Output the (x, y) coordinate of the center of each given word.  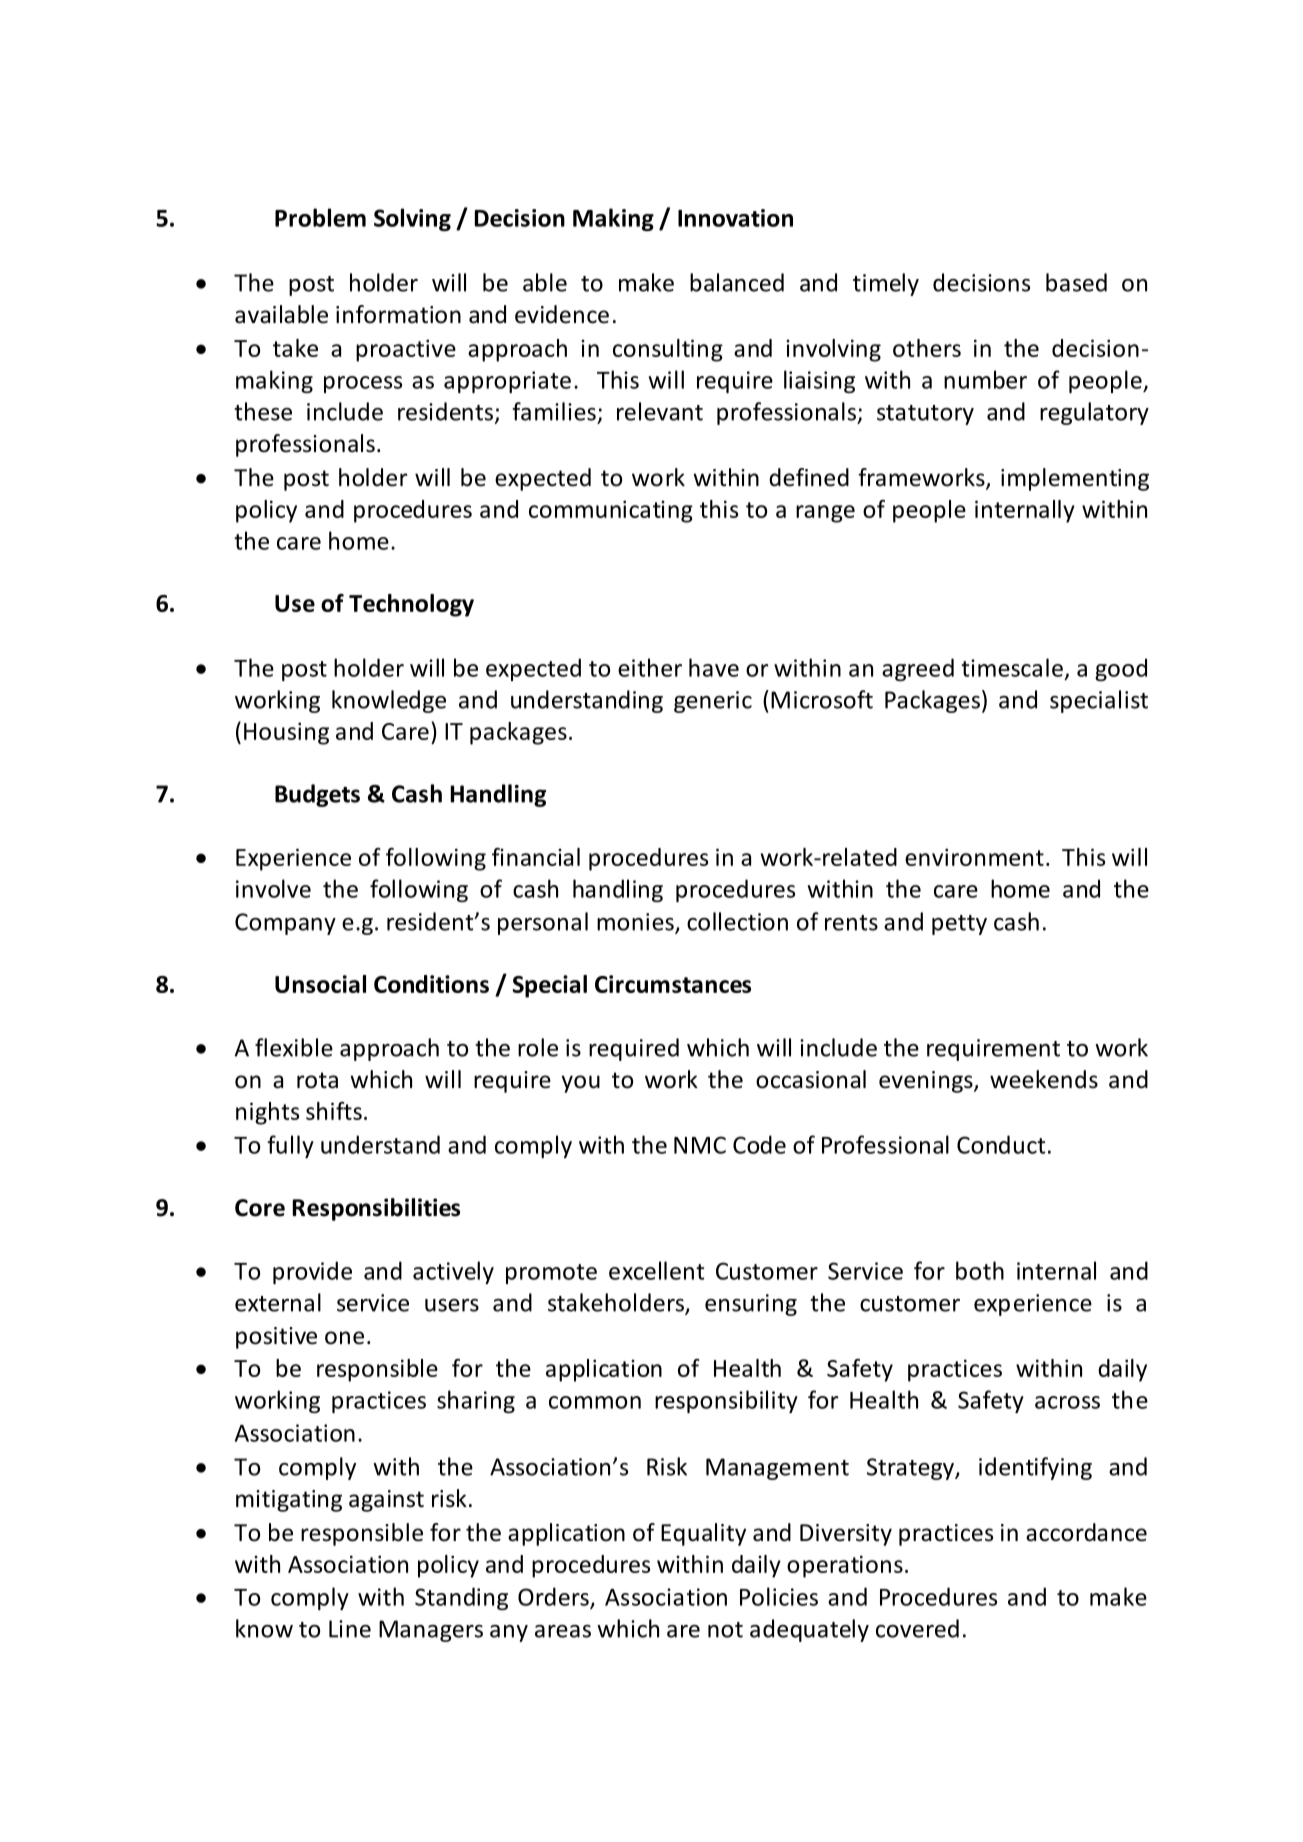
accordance (1086, 1532)
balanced (737, 282)
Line (350, 1629)
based (1076, 282)
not (725, 1630)
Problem (320, 217)
